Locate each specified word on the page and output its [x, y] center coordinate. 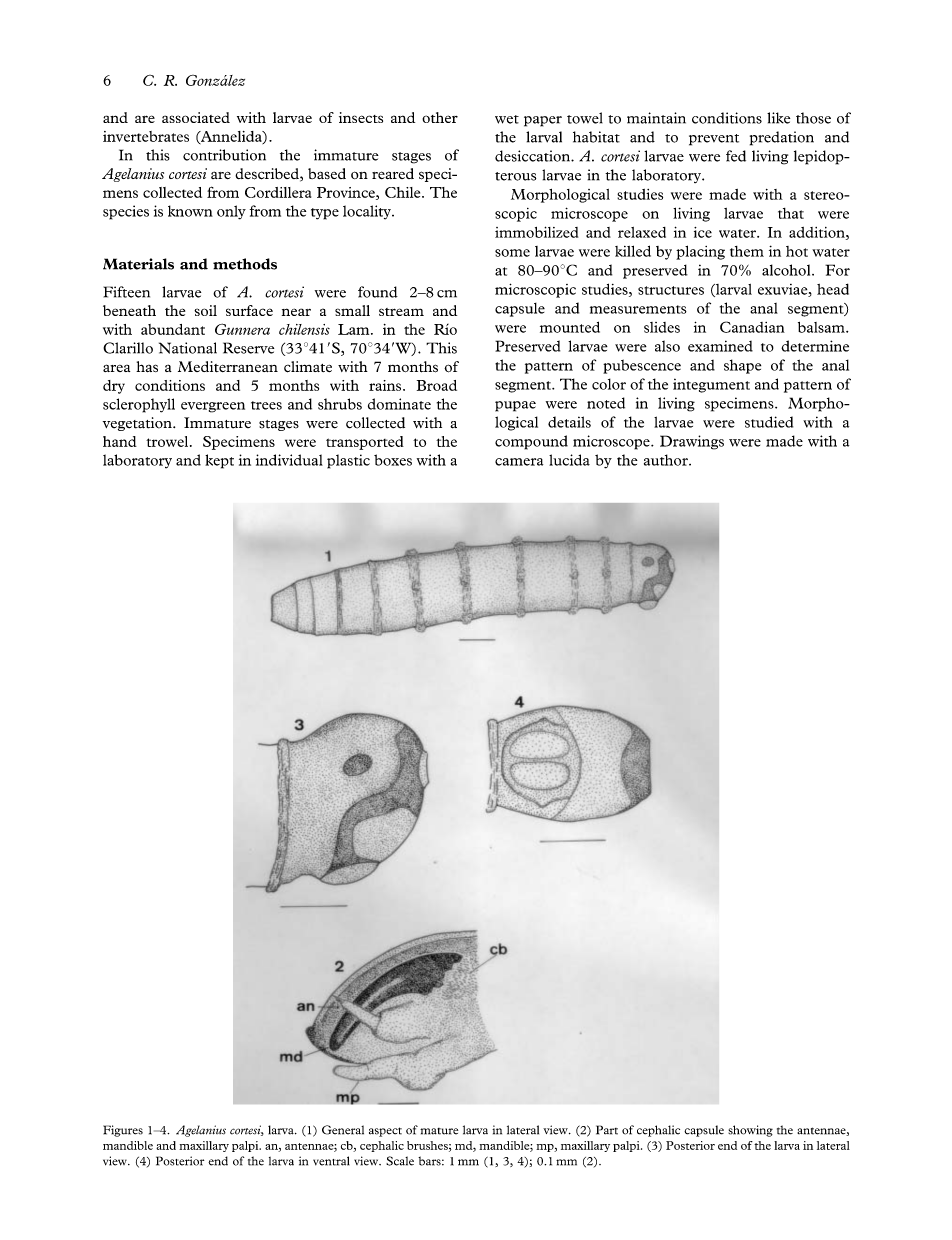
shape [742, 366]
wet [507, 119]
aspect [385, 1132]
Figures [123, 1131]
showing [750, 1131]
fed [736, 156]
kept [219, 461]
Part [607, 1130]
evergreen [213, 407]
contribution [224, 155]
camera [519, 462]
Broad [437, 385]
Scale [400, 1161]
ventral [331, 1161]
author [667, 460]
